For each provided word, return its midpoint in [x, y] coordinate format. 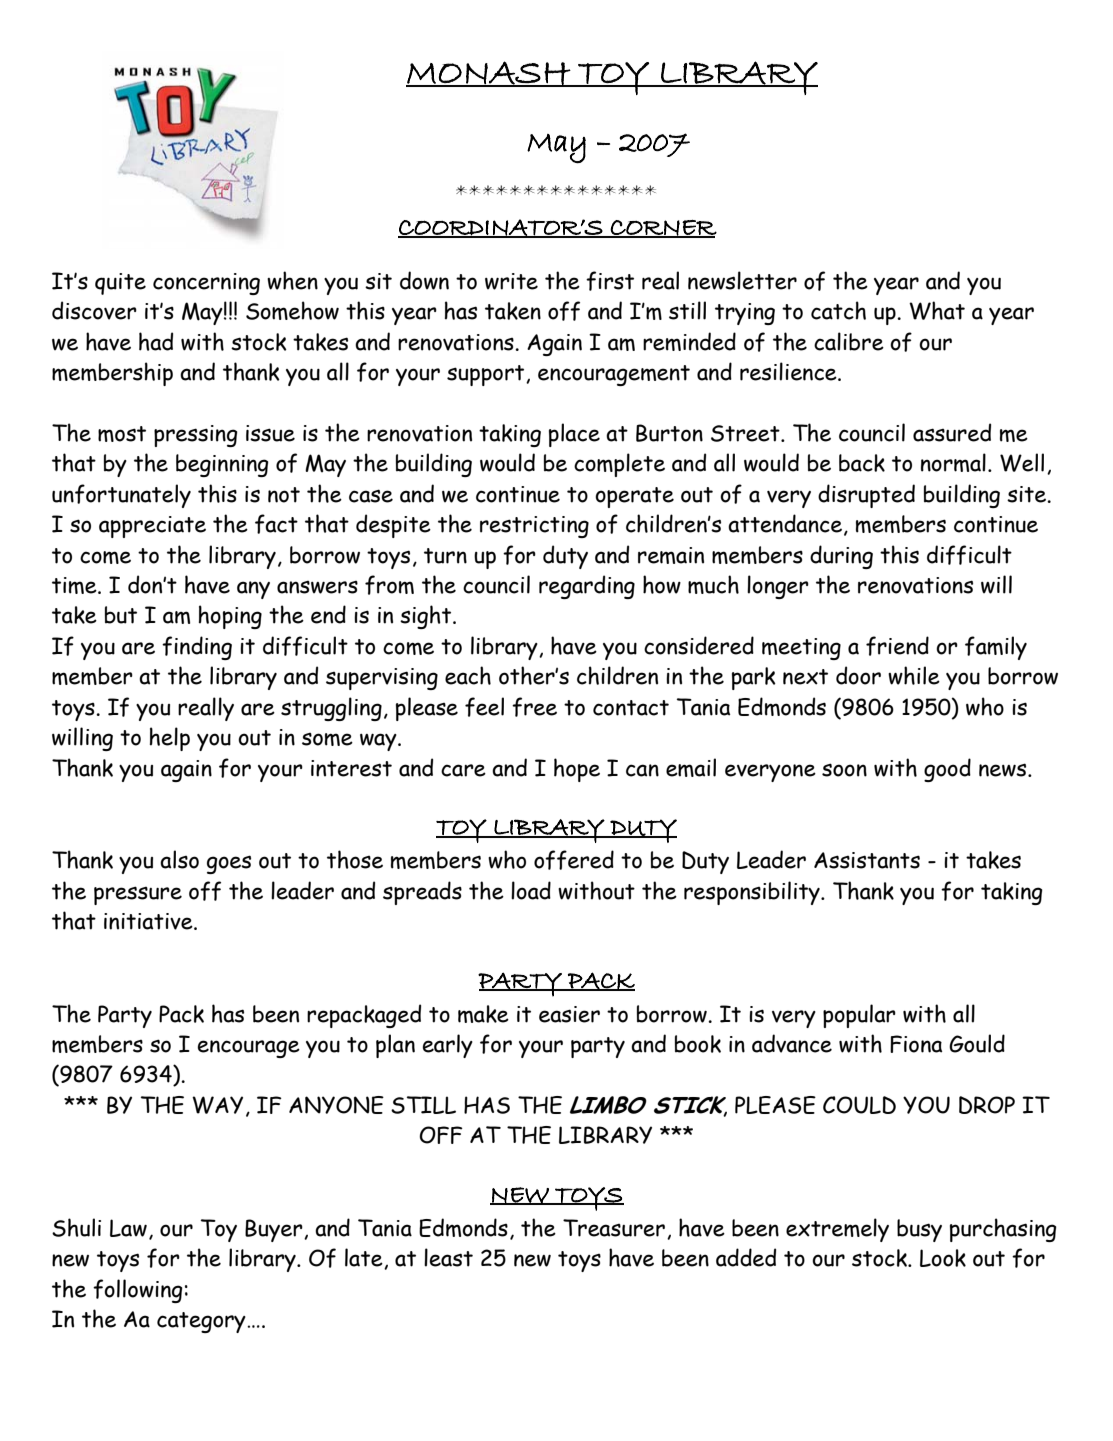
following [138, 1291]
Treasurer [614, 1228]
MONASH [489, 74]
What [937, 310]
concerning [206, 284]
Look [943, 1258]
